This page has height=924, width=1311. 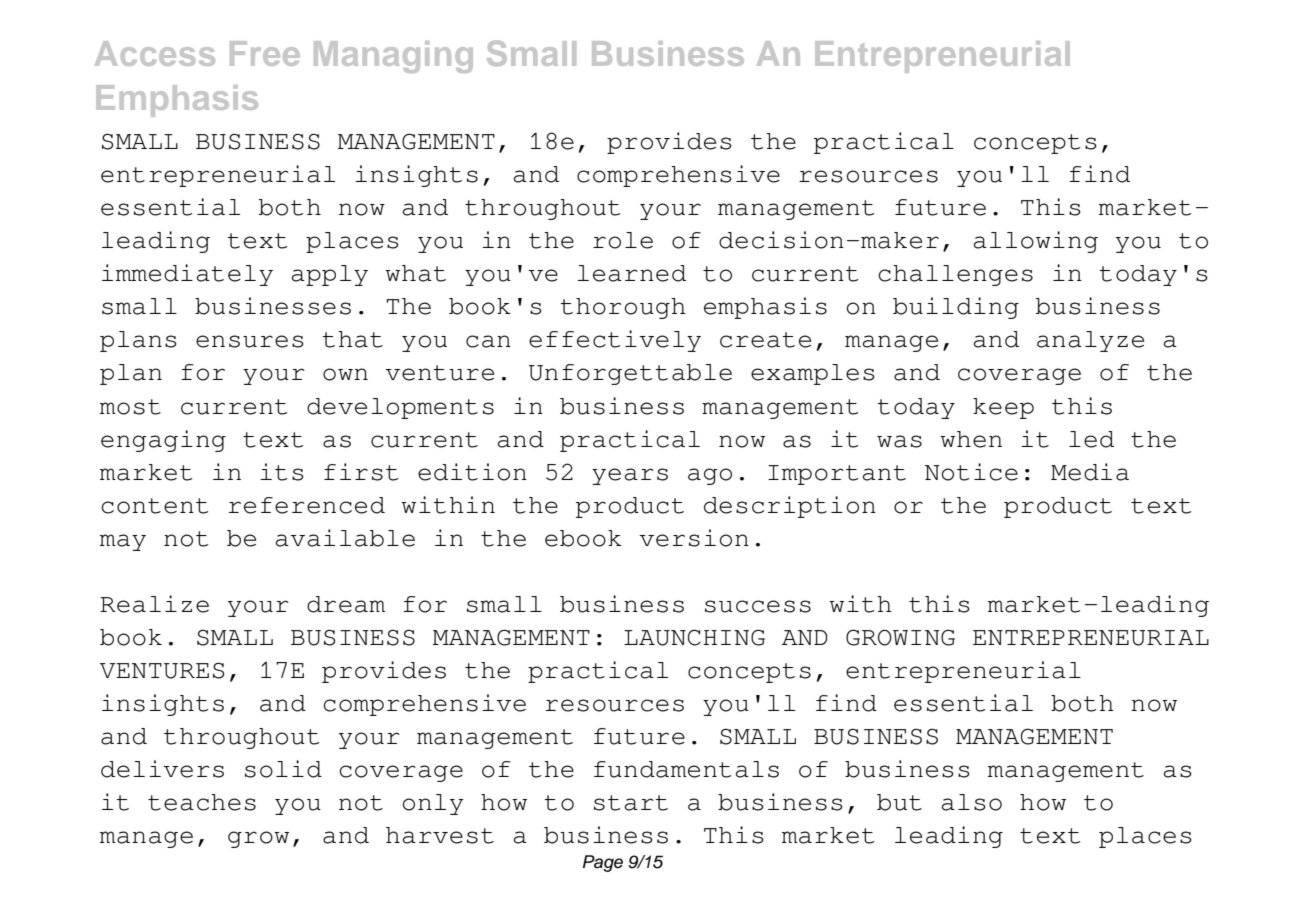 What do you see at coordinates (615, 341) in the page?
I see `effectively` at bounding box center [615, 341].
